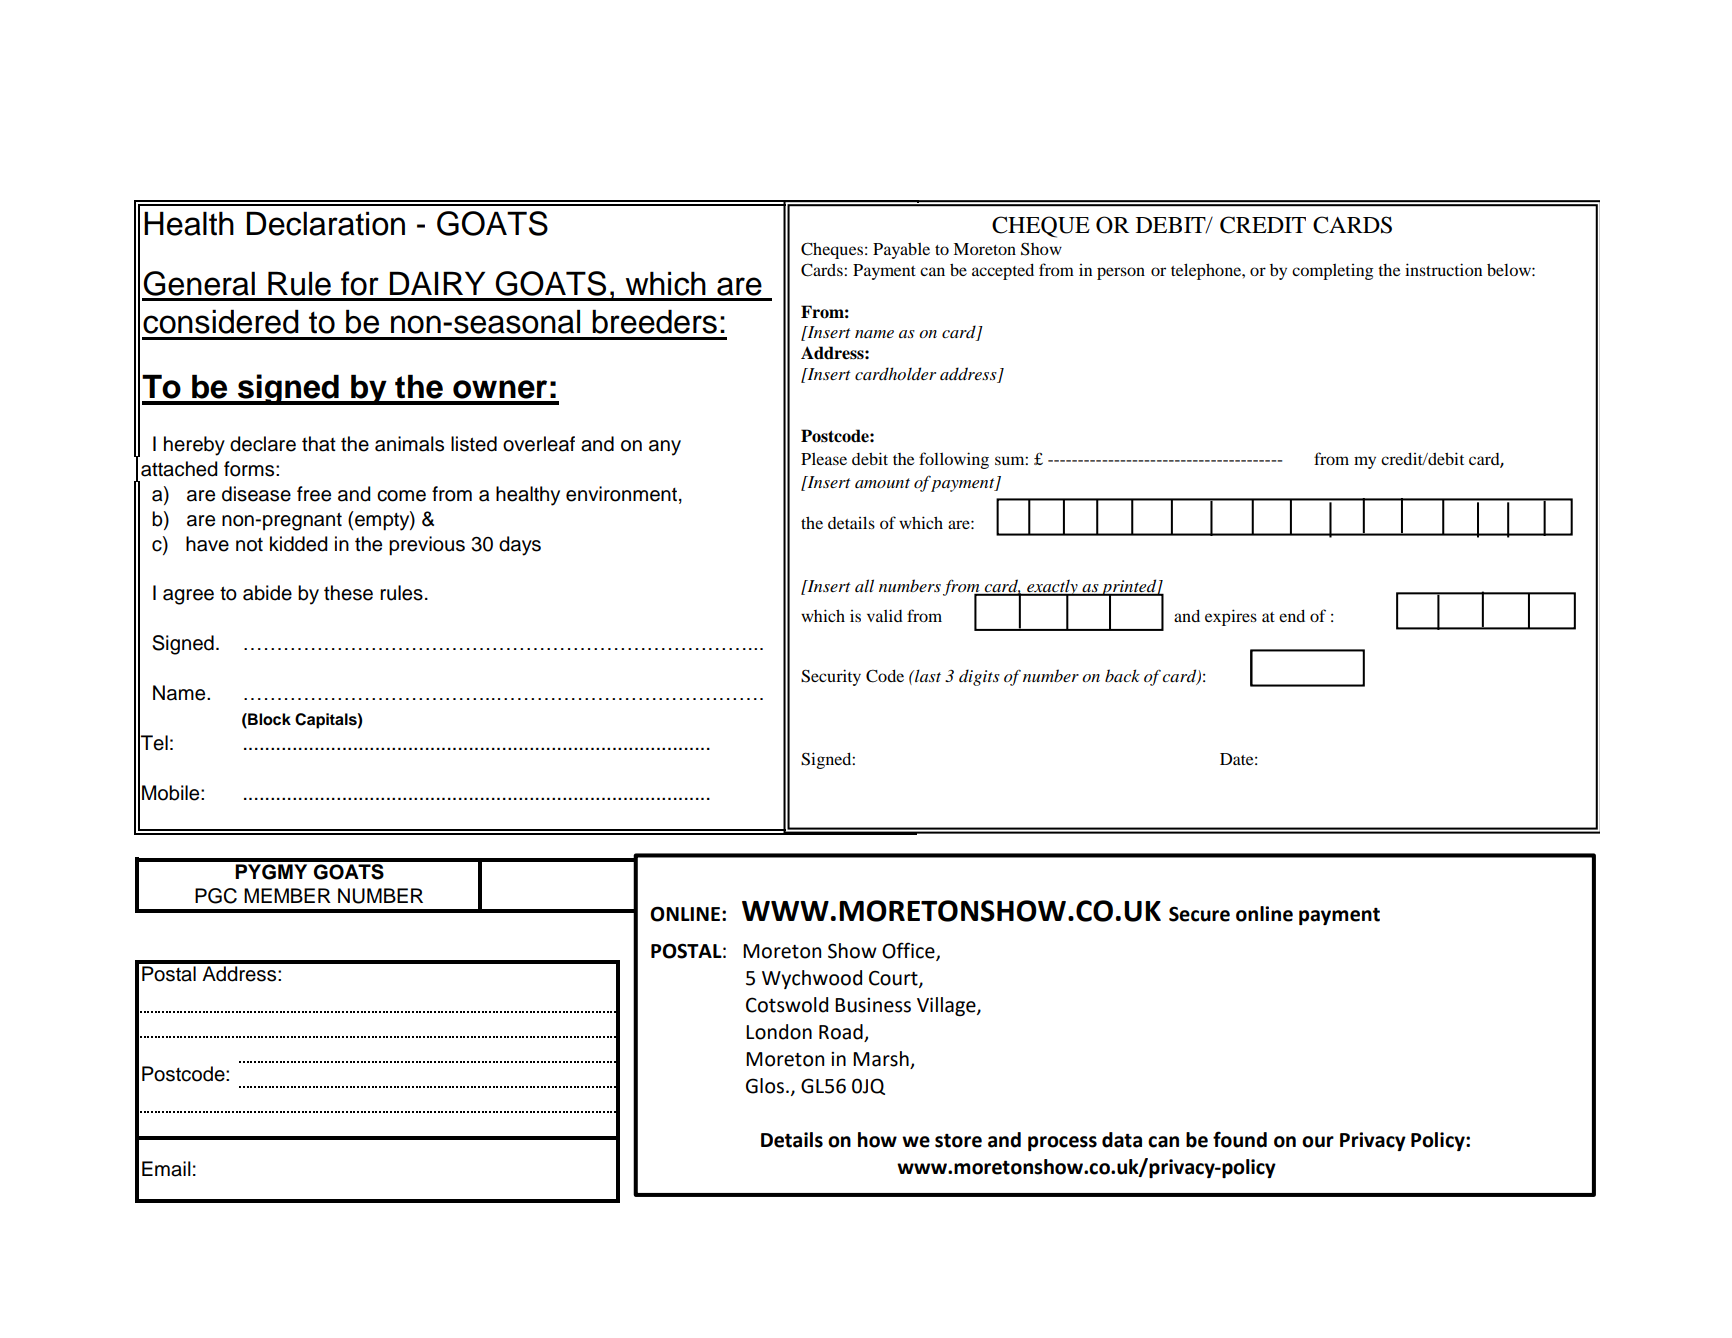 The image size is (1732, 1338). What do you see at coordinates (1122, 675) in the page?
I see `back` at bounding box center [1122, 675].
